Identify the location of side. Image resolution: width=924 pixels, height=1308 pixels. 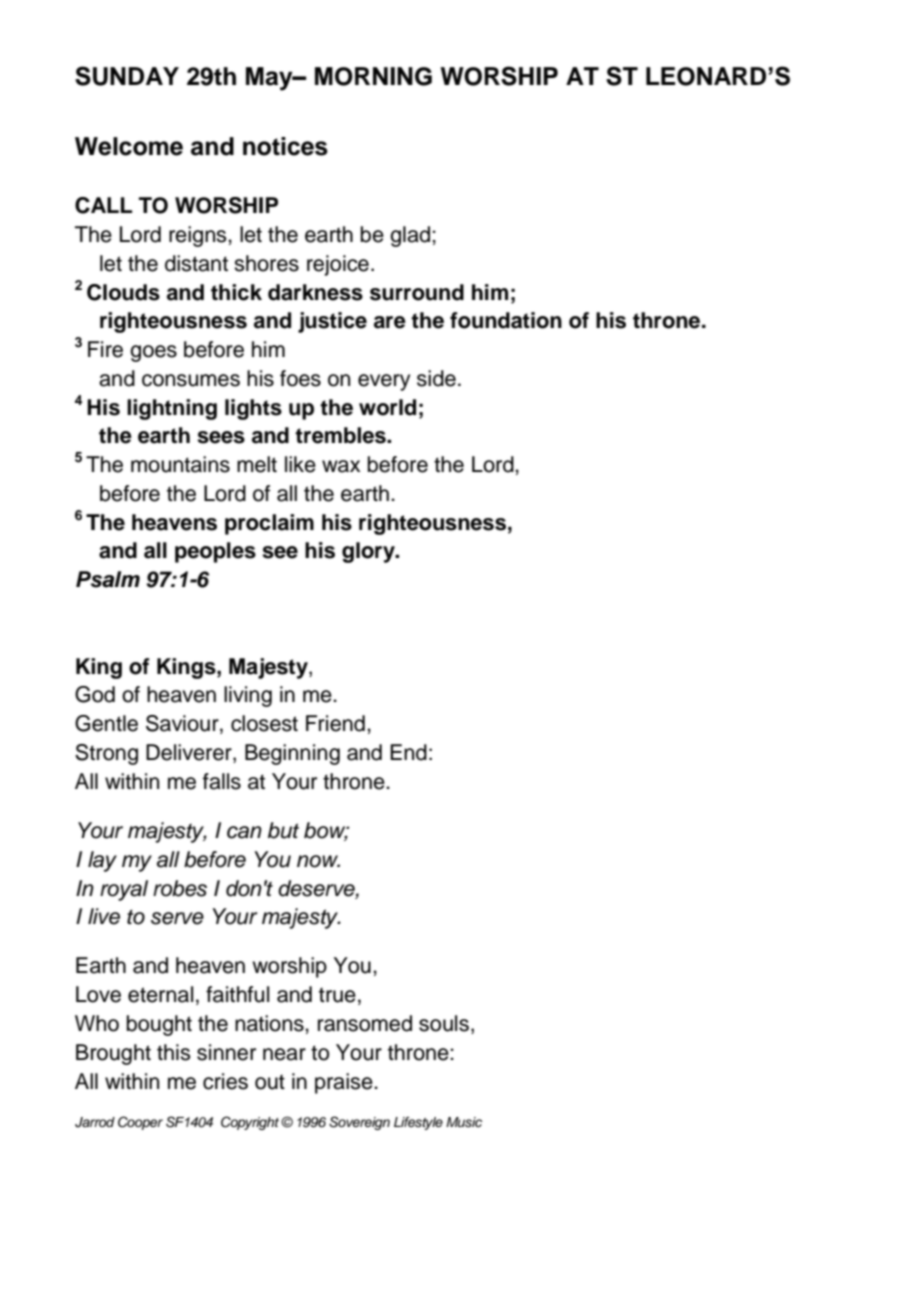
(436, 378).
